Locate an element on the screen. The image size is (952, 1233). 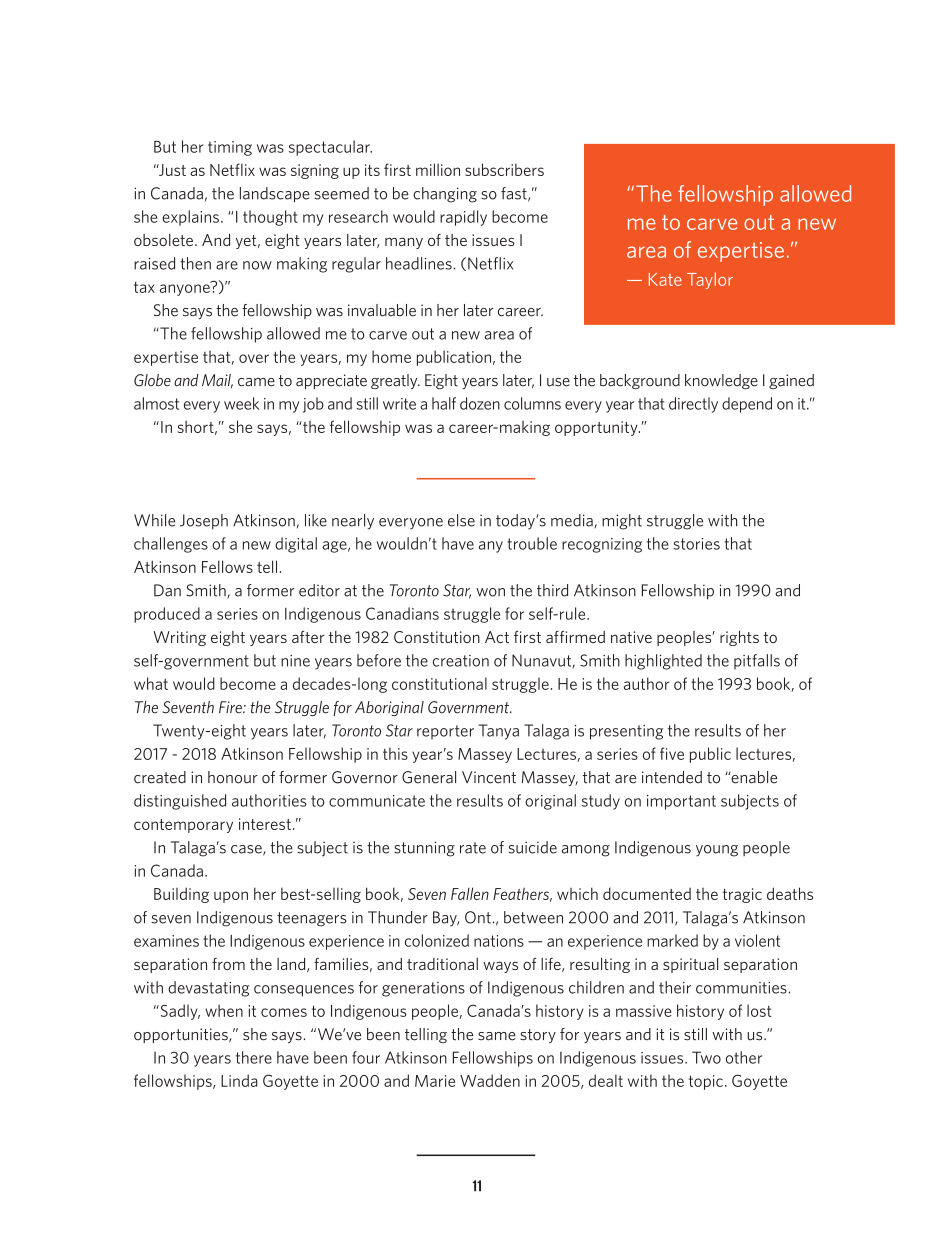
won is located at coordinates (490, 592).
